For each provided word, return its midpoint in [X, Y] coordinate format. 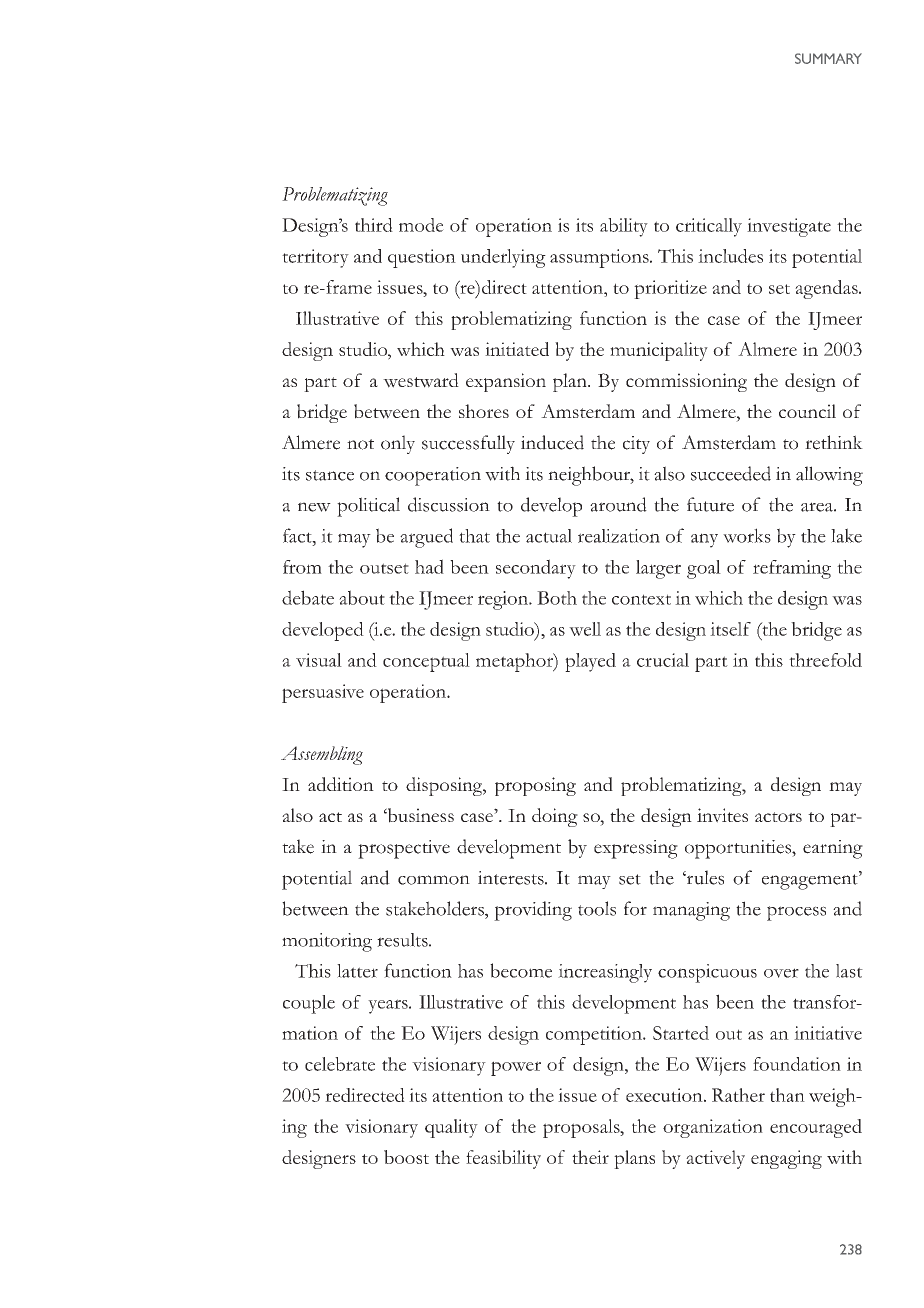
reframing [792, 569]
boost [406, 1157]
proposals [582, 1128]
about [362, 597]
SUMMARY [828, 58]
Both [557, 598]
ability [624, 227]
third [374, 225]
